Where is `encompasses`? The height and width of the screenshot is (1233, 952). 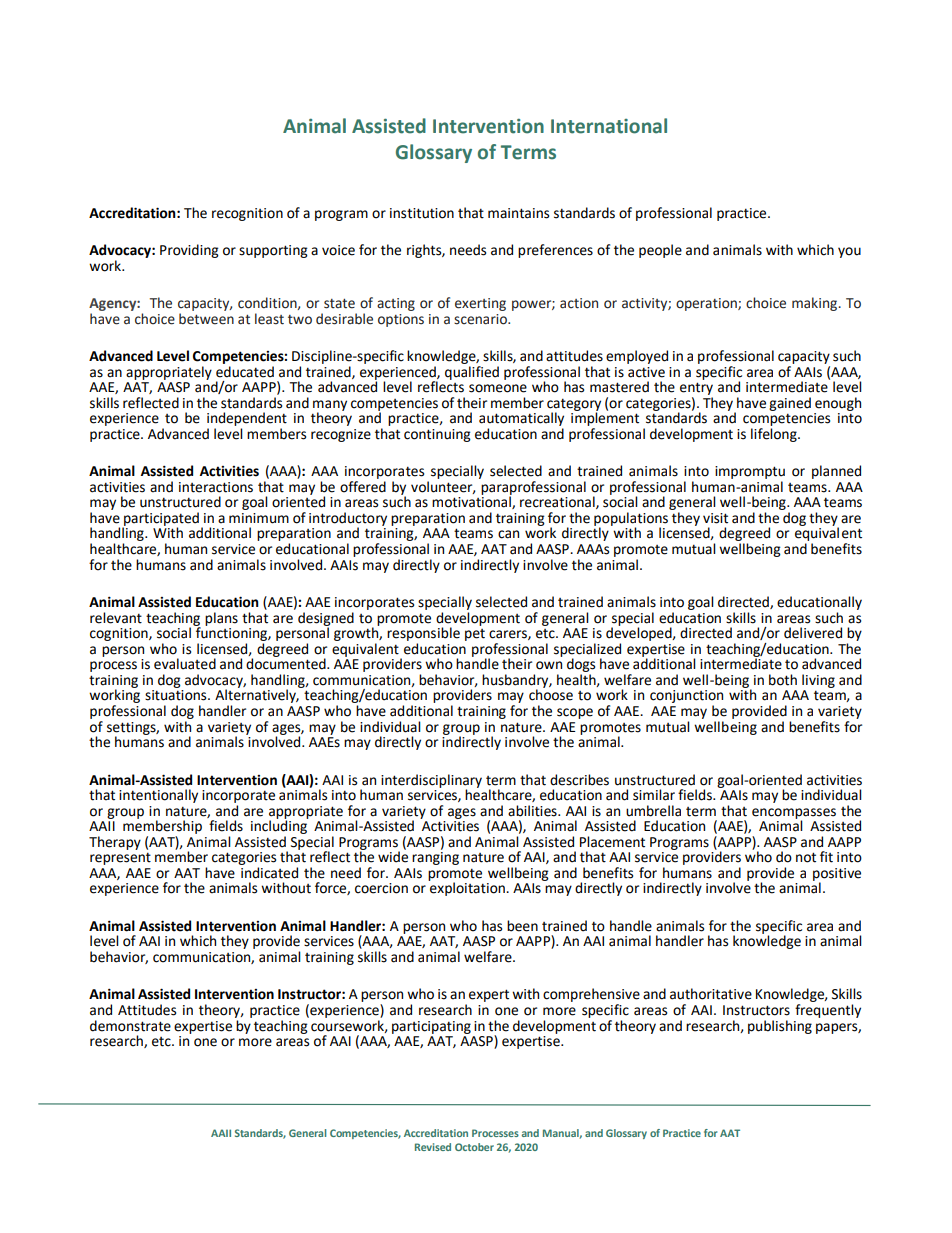
encompasses is located at coordinates (794, 814).
